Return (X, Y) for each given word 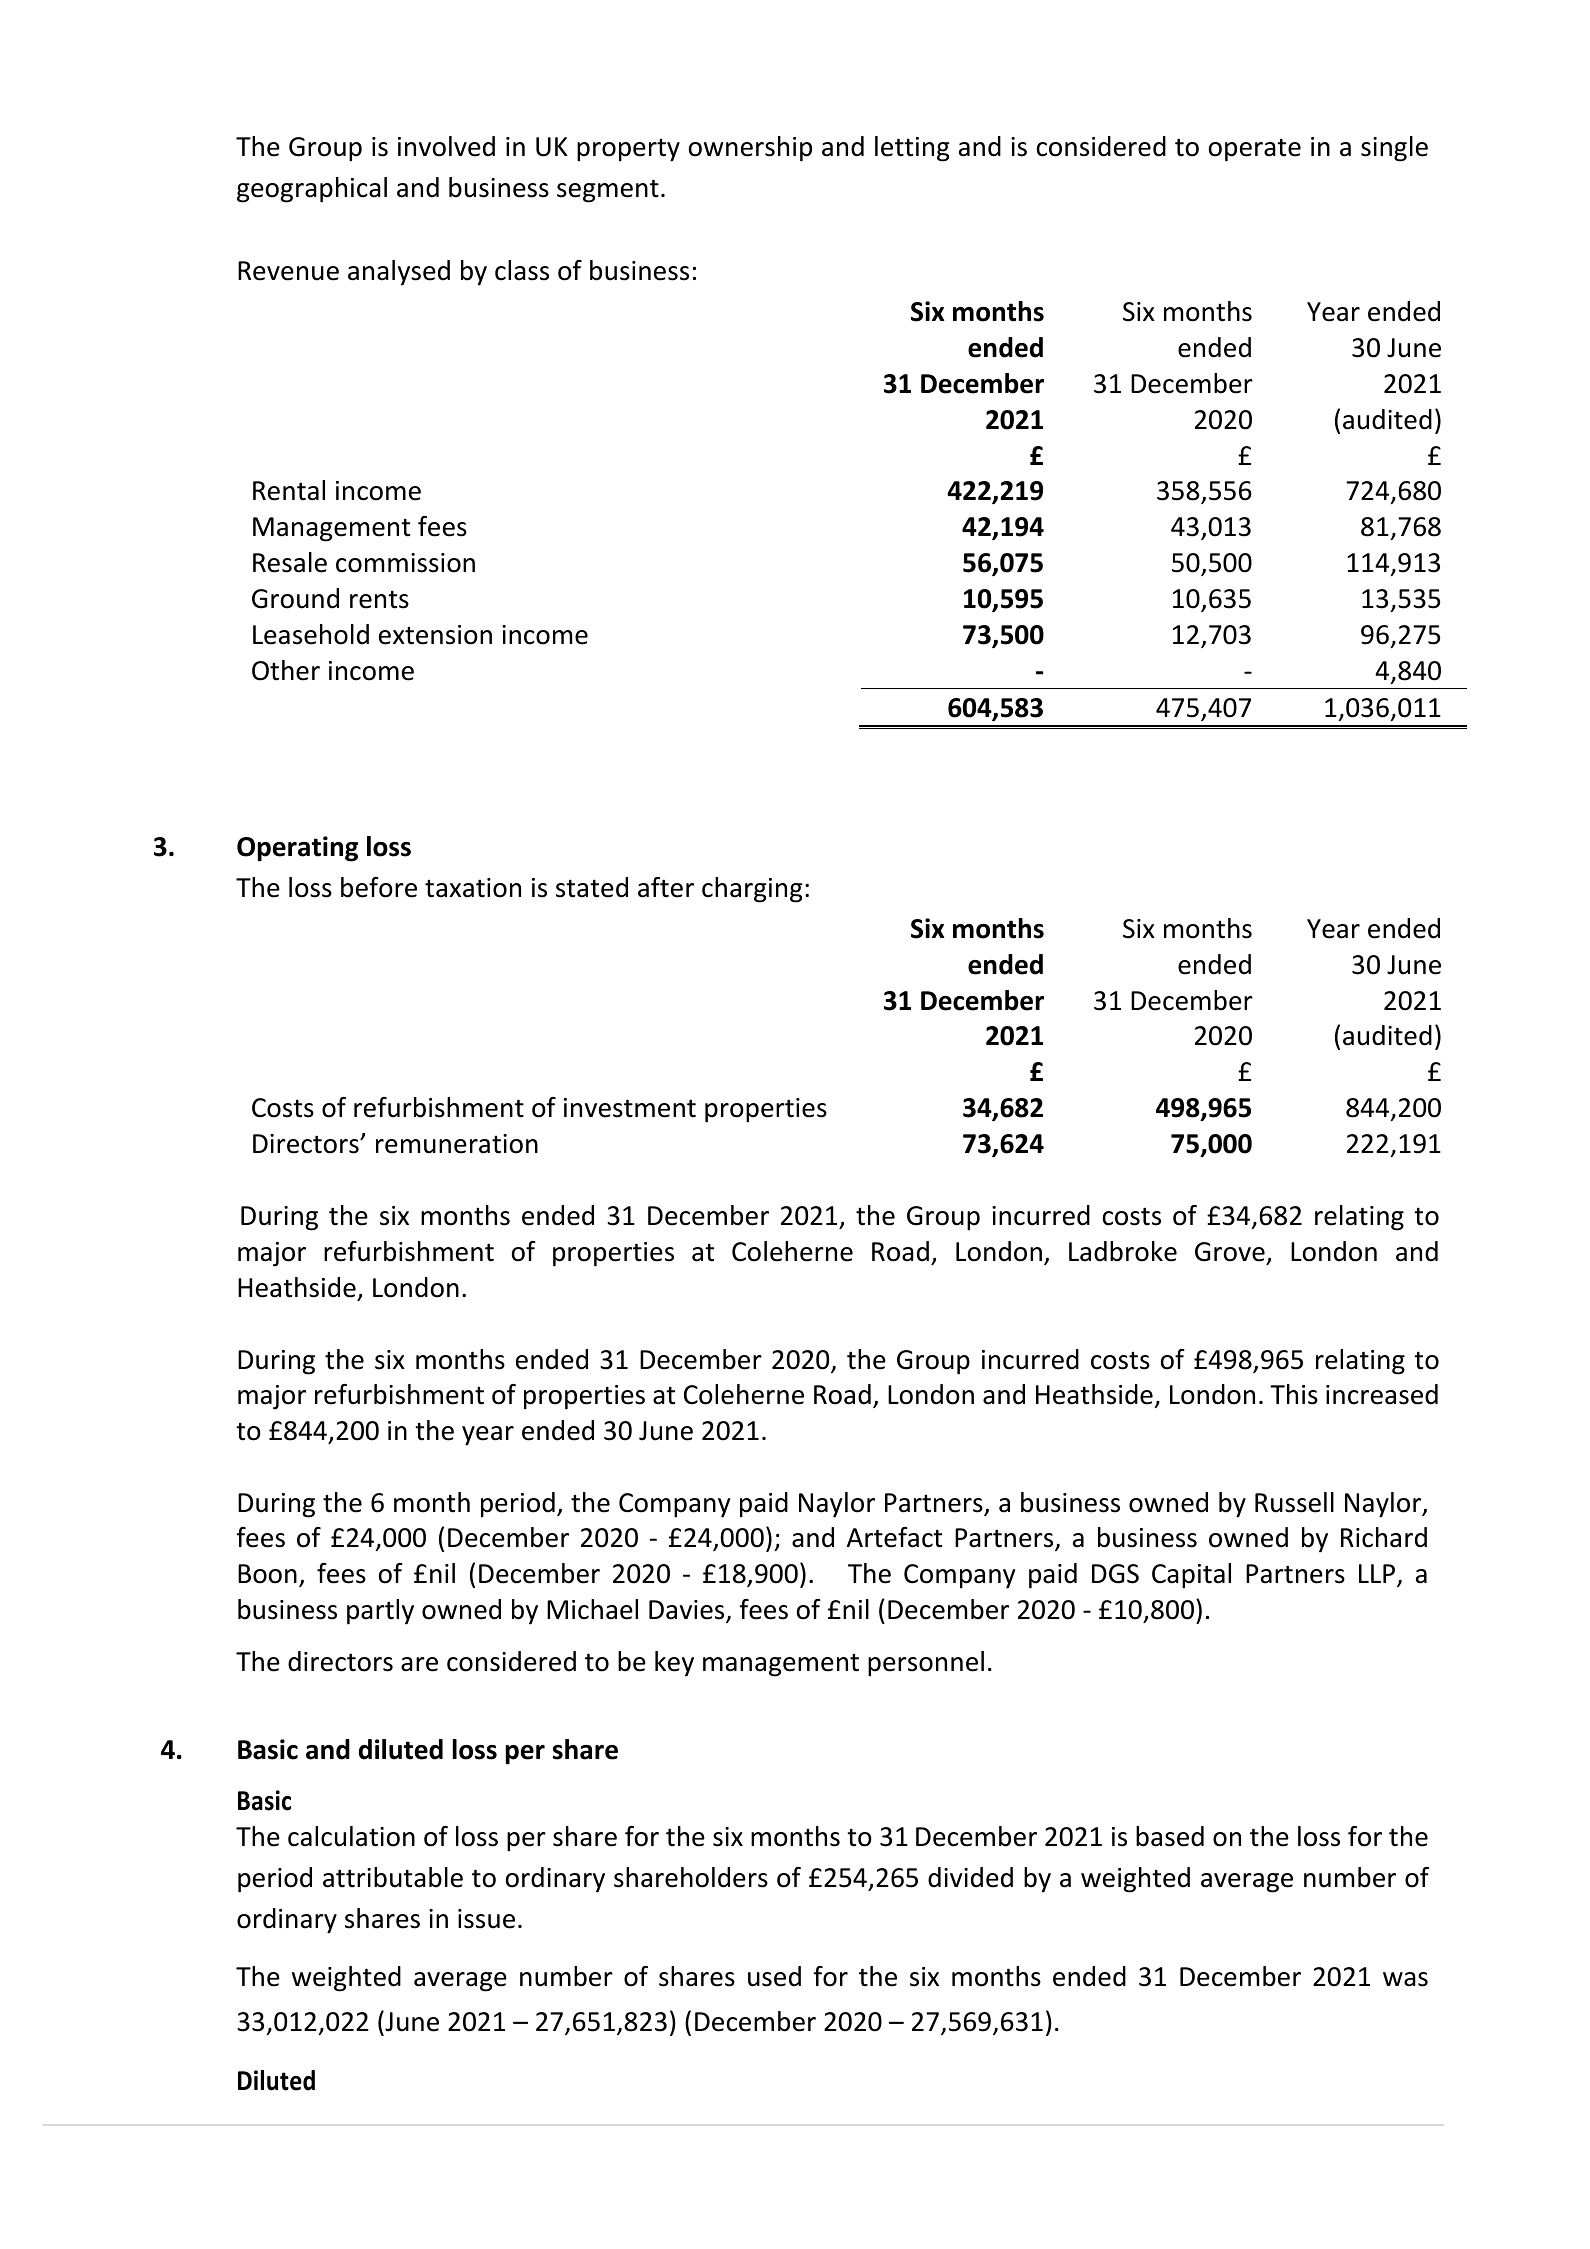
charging (752, 890)
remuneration (457, 1144)
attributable (393, 1877)
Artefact (894, 1537)
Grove (1230, 1252)
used (774, 1976)
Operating (297, 849)
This (1294, 1394)
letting (912, 149)
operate (1255, 150)
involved (446, 146)
